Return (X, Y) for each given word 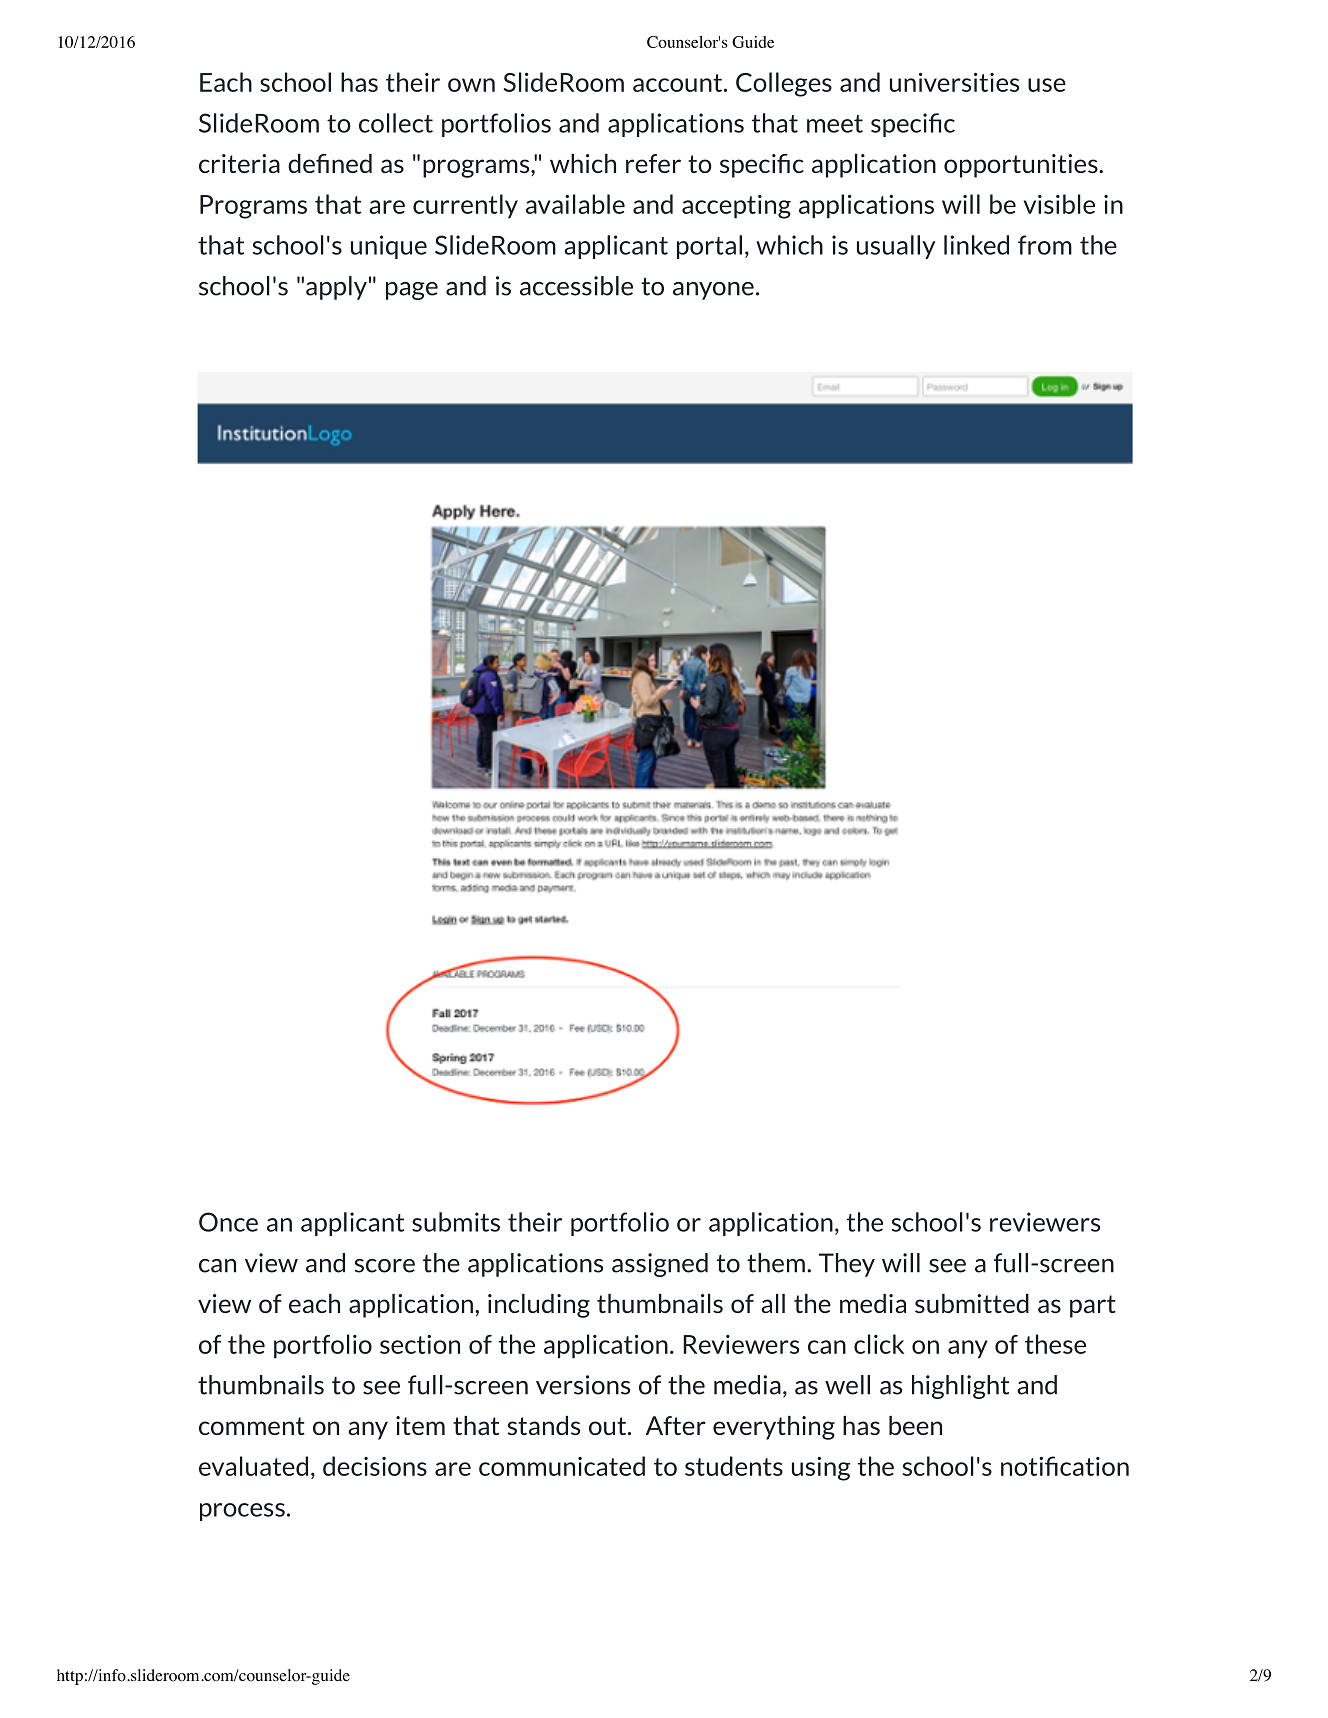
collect (396, 123)
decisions (375, 1466)
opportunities (1022, 166)
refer (653, 163)
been (915, 1425)
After (676, 1425)
